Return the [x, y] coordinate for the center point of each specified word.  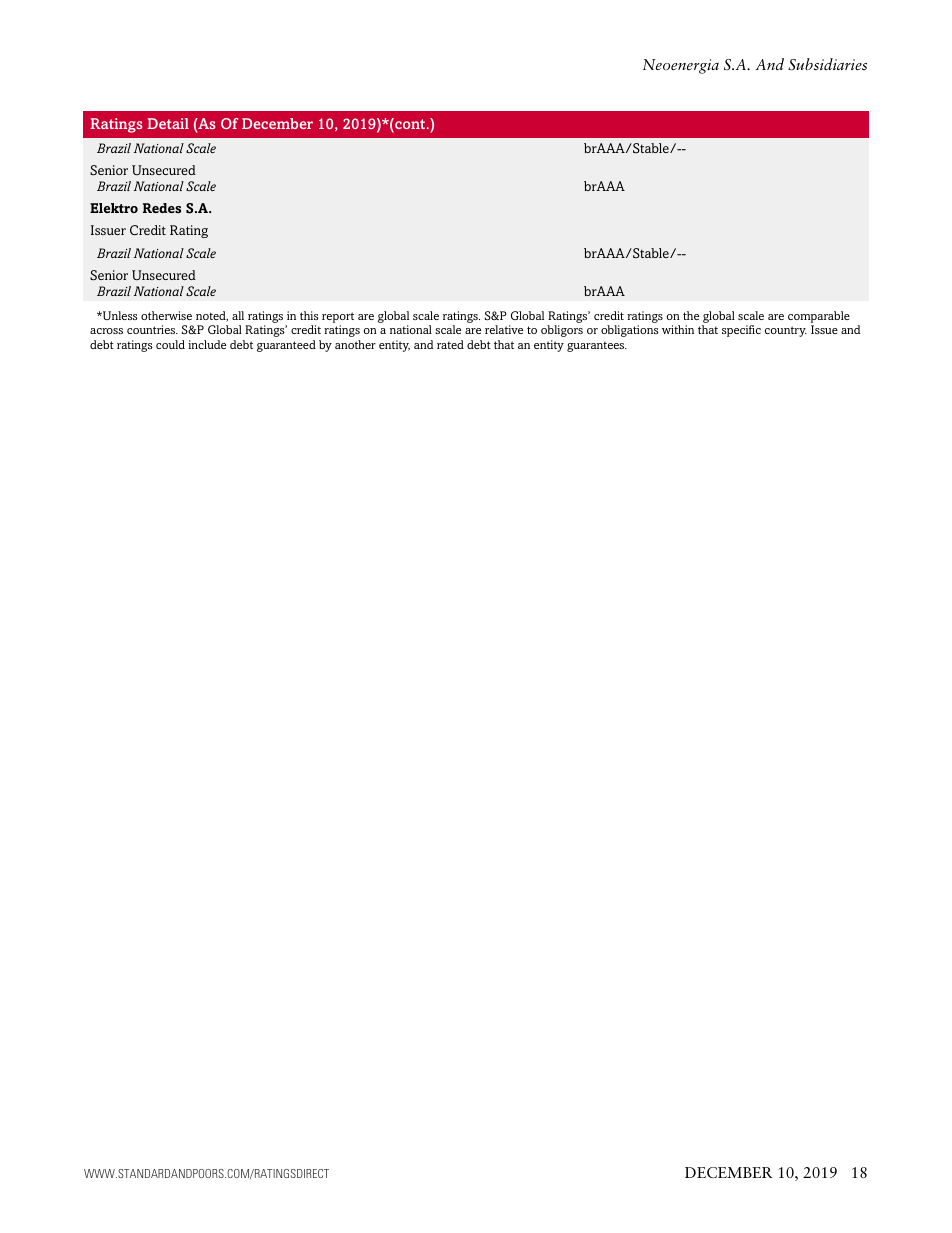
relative [504, 329]
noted [212, 316]
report [338, 317]
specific [741, 331]
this [309, 315]
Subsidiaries [827, 64]
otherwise [166, 315]
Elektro [114, 208]
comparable [819, 317]
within [678, 329]
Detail [168, 123]
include [207, 344]
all [238, 315]
